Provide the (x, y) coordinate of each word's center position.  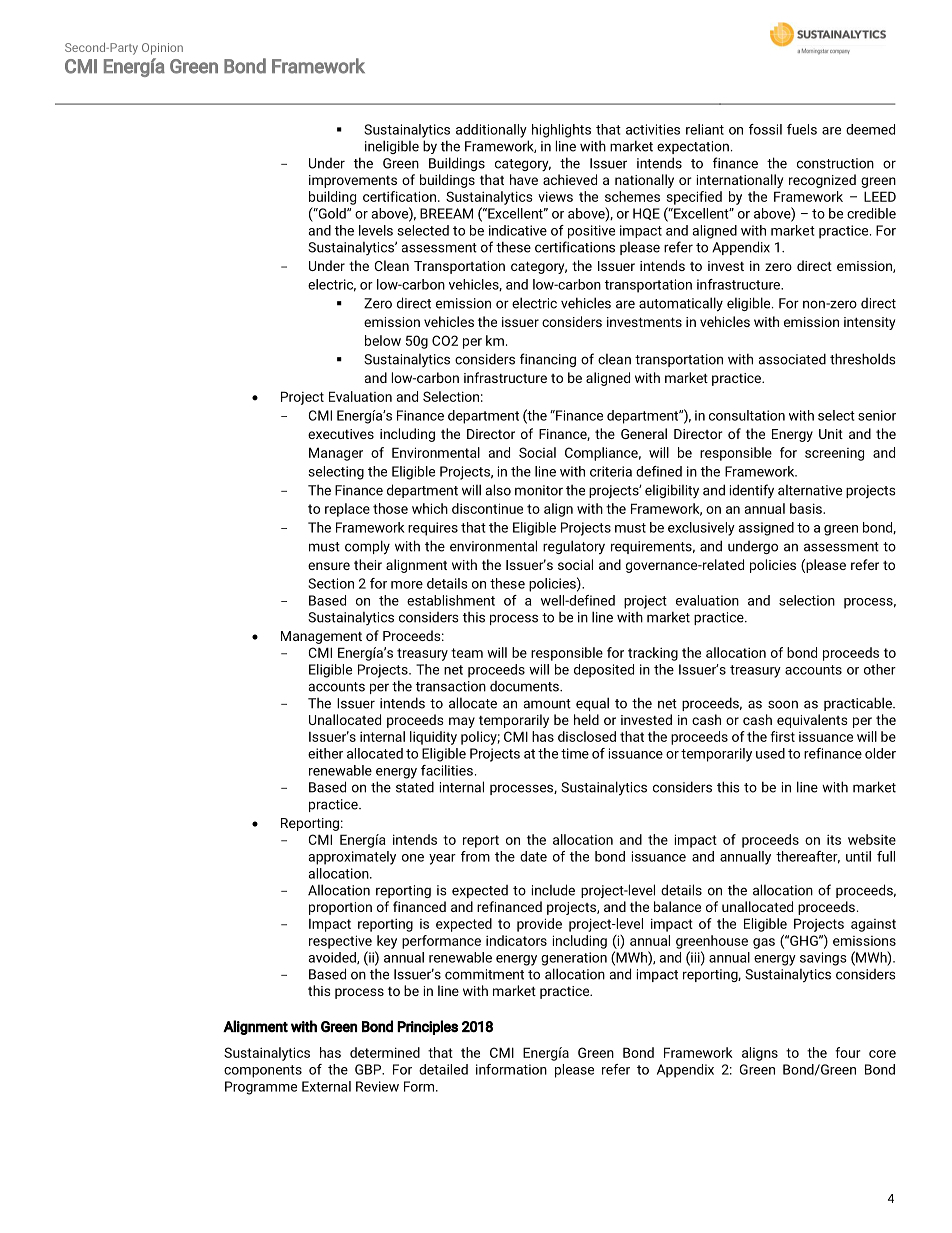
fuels (802, 129)
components (263, 1071)
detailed (443, 1069)
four (848, 1052)
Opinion (162, 49)
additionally (491, 131)
